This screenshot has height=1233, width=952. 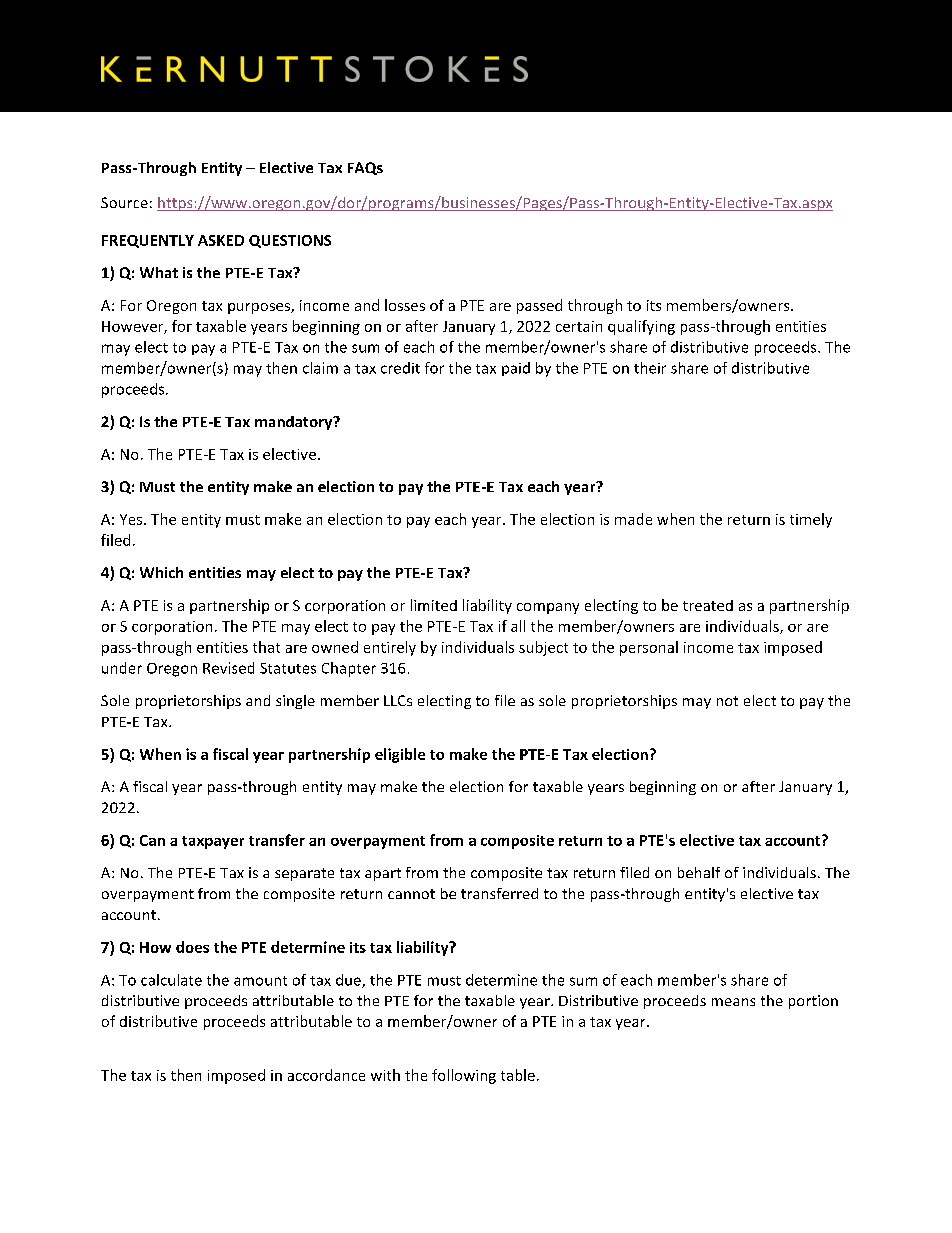 I want to click on losses, so click(x=405, y=305).
